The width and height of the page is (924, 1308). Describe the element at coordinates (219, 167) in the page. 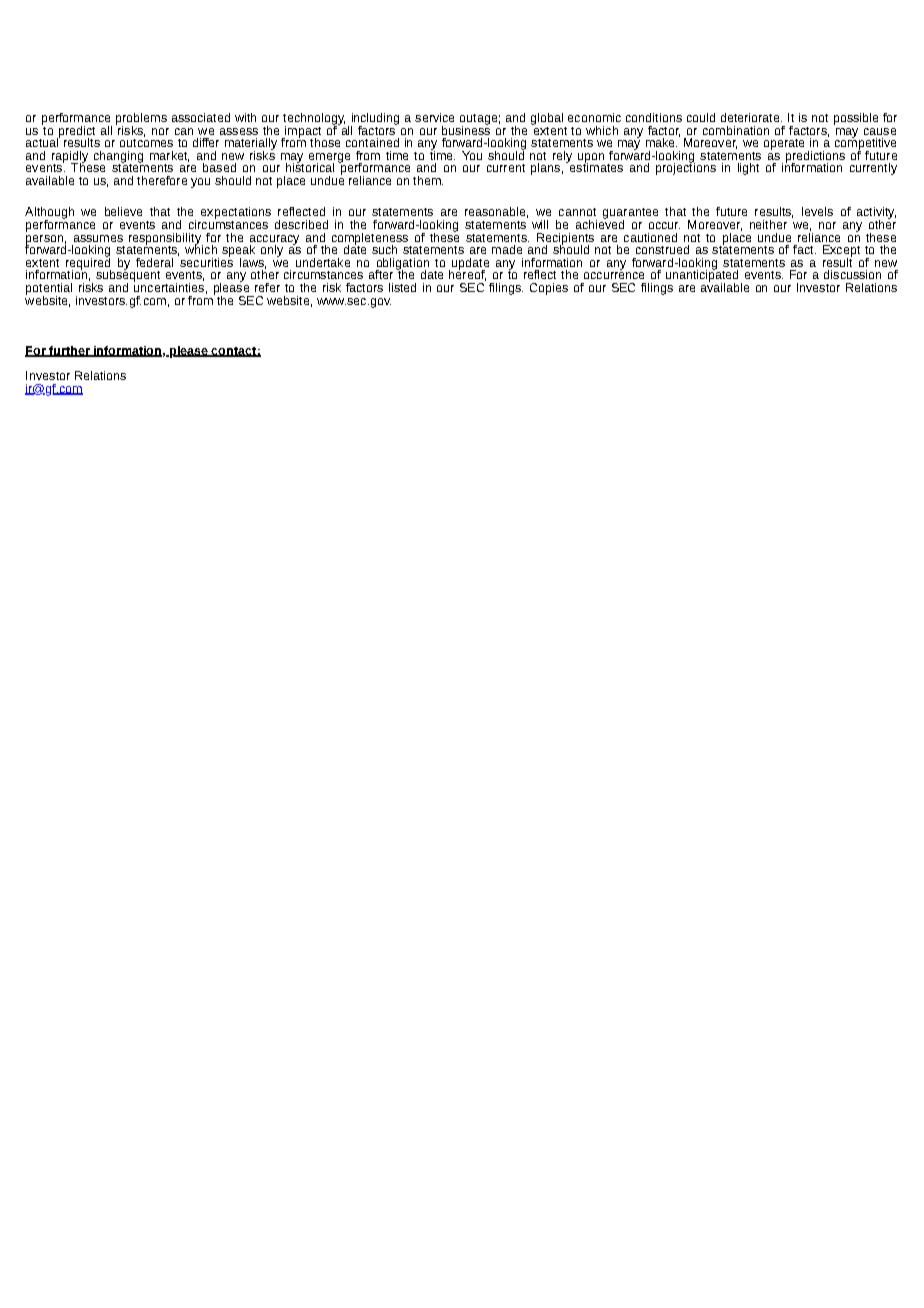

I see `based` at that location.
